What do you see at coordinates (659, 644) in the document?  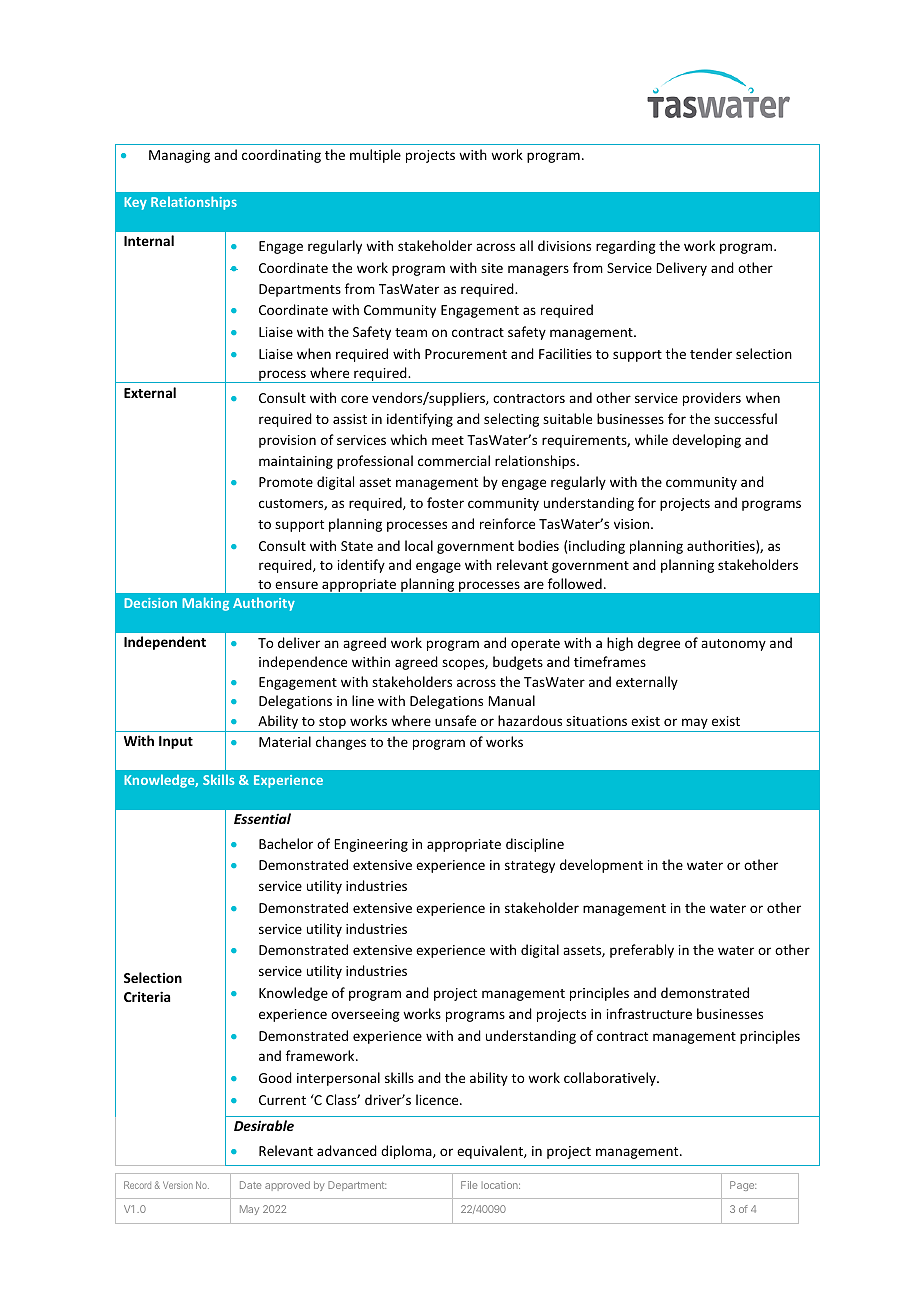 I see `degree` at bounding box center [659, 644].
